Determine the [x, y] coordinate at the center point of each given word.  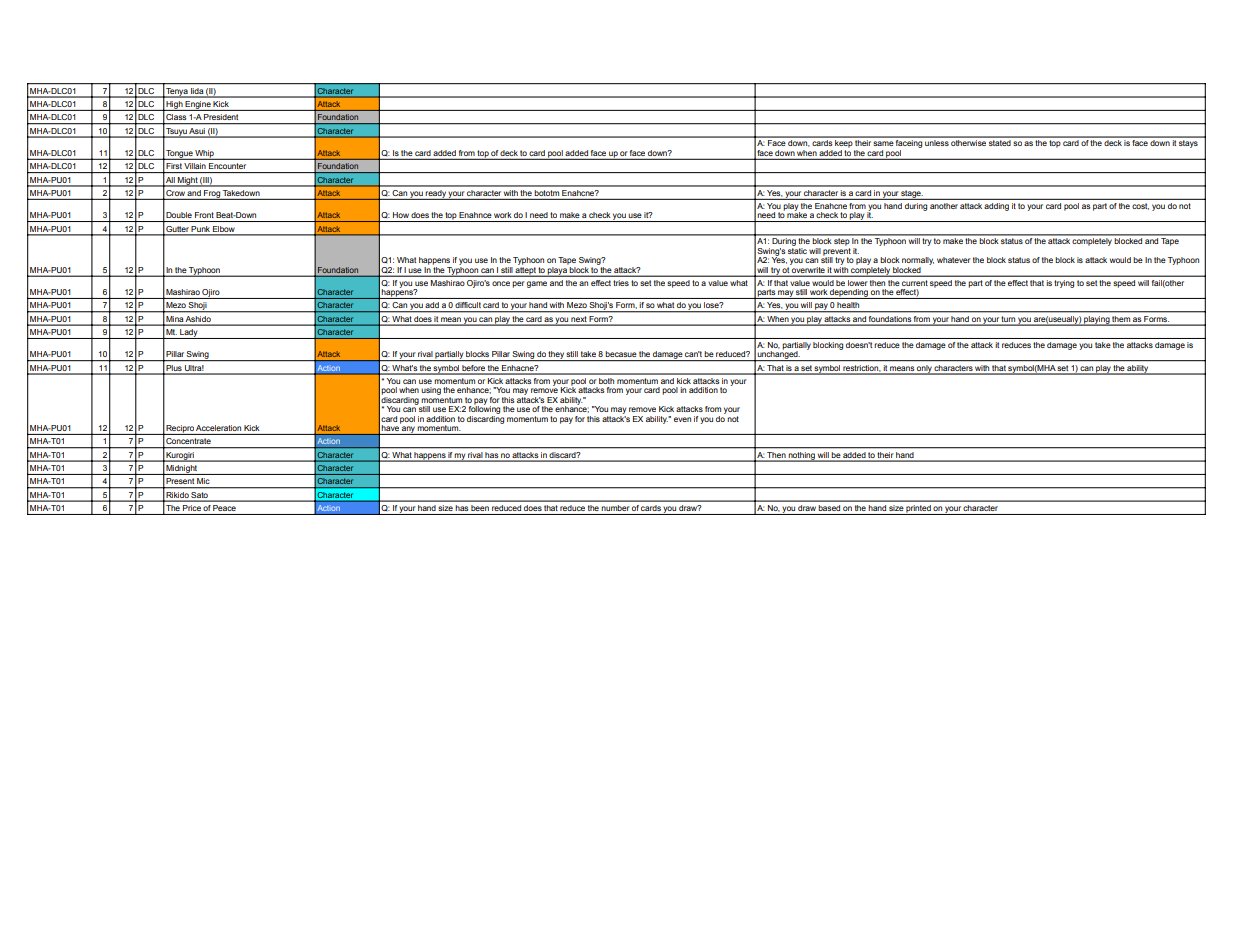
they [556, 356]
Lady [189, 334]
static [797, 249]
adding [996, 207]
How [401, 215]
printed [919, 510]
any [408, 430]
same [883, 143]
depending [849, 294]
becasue [621, 354]
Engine [198, 106]
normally [918, 262]
